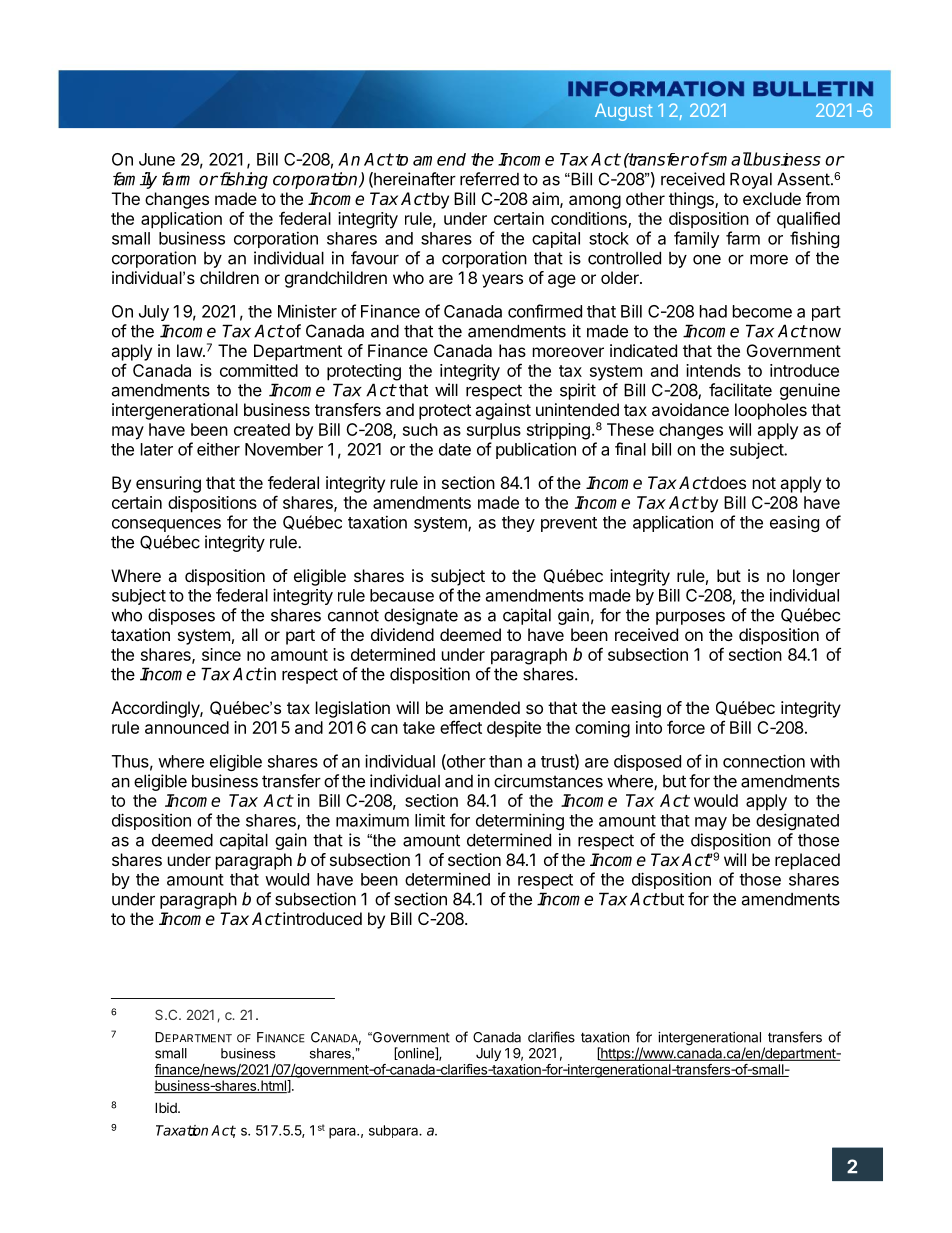 Image resolution: width=952 pixels, height=1233 pixels. What do you see at coordinates (518, 524) in the page?
I see `they` at bounding box center [518, 524].
